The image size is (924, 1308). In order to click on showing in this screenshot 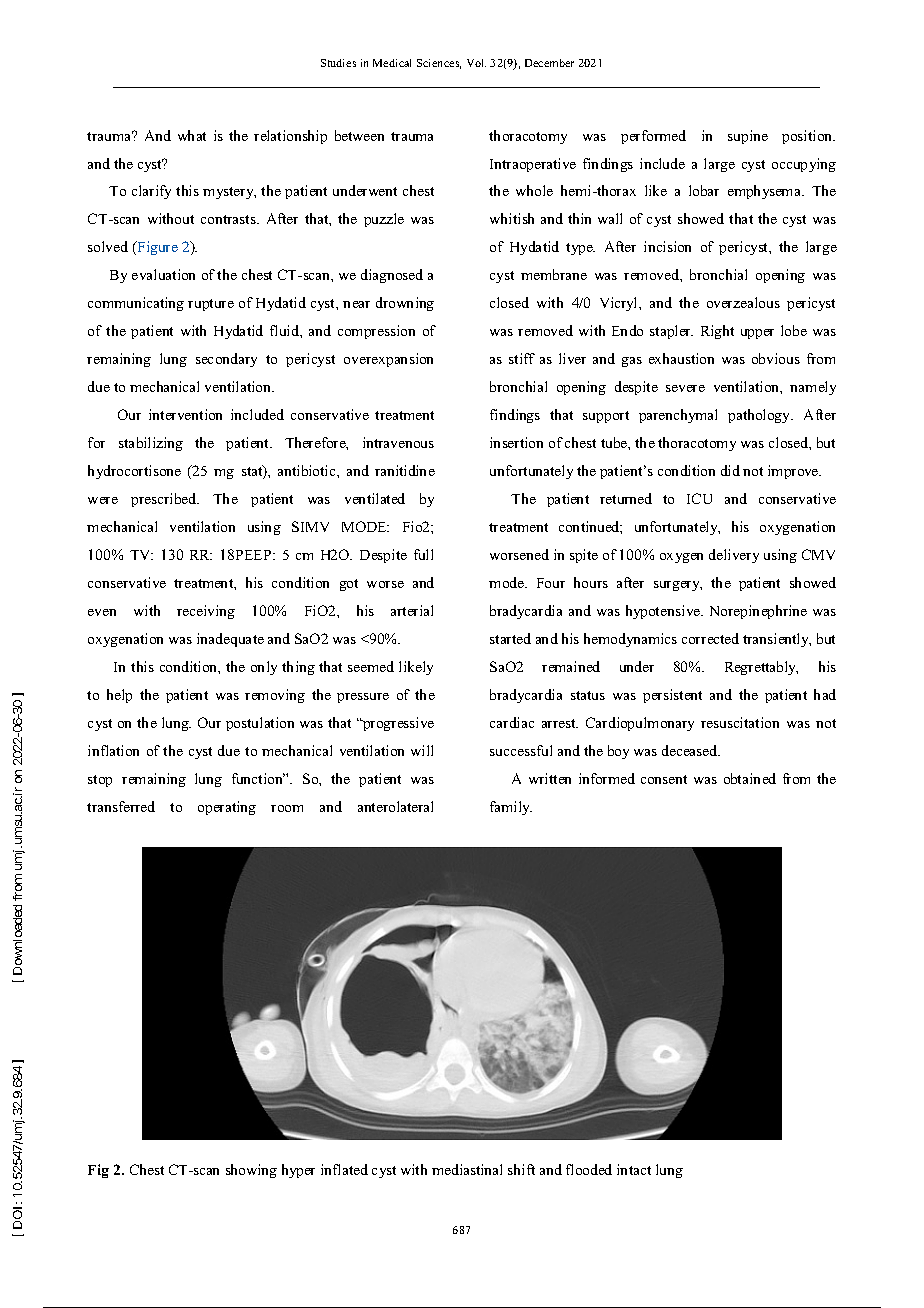, I will do `click(251, 1171)`.
